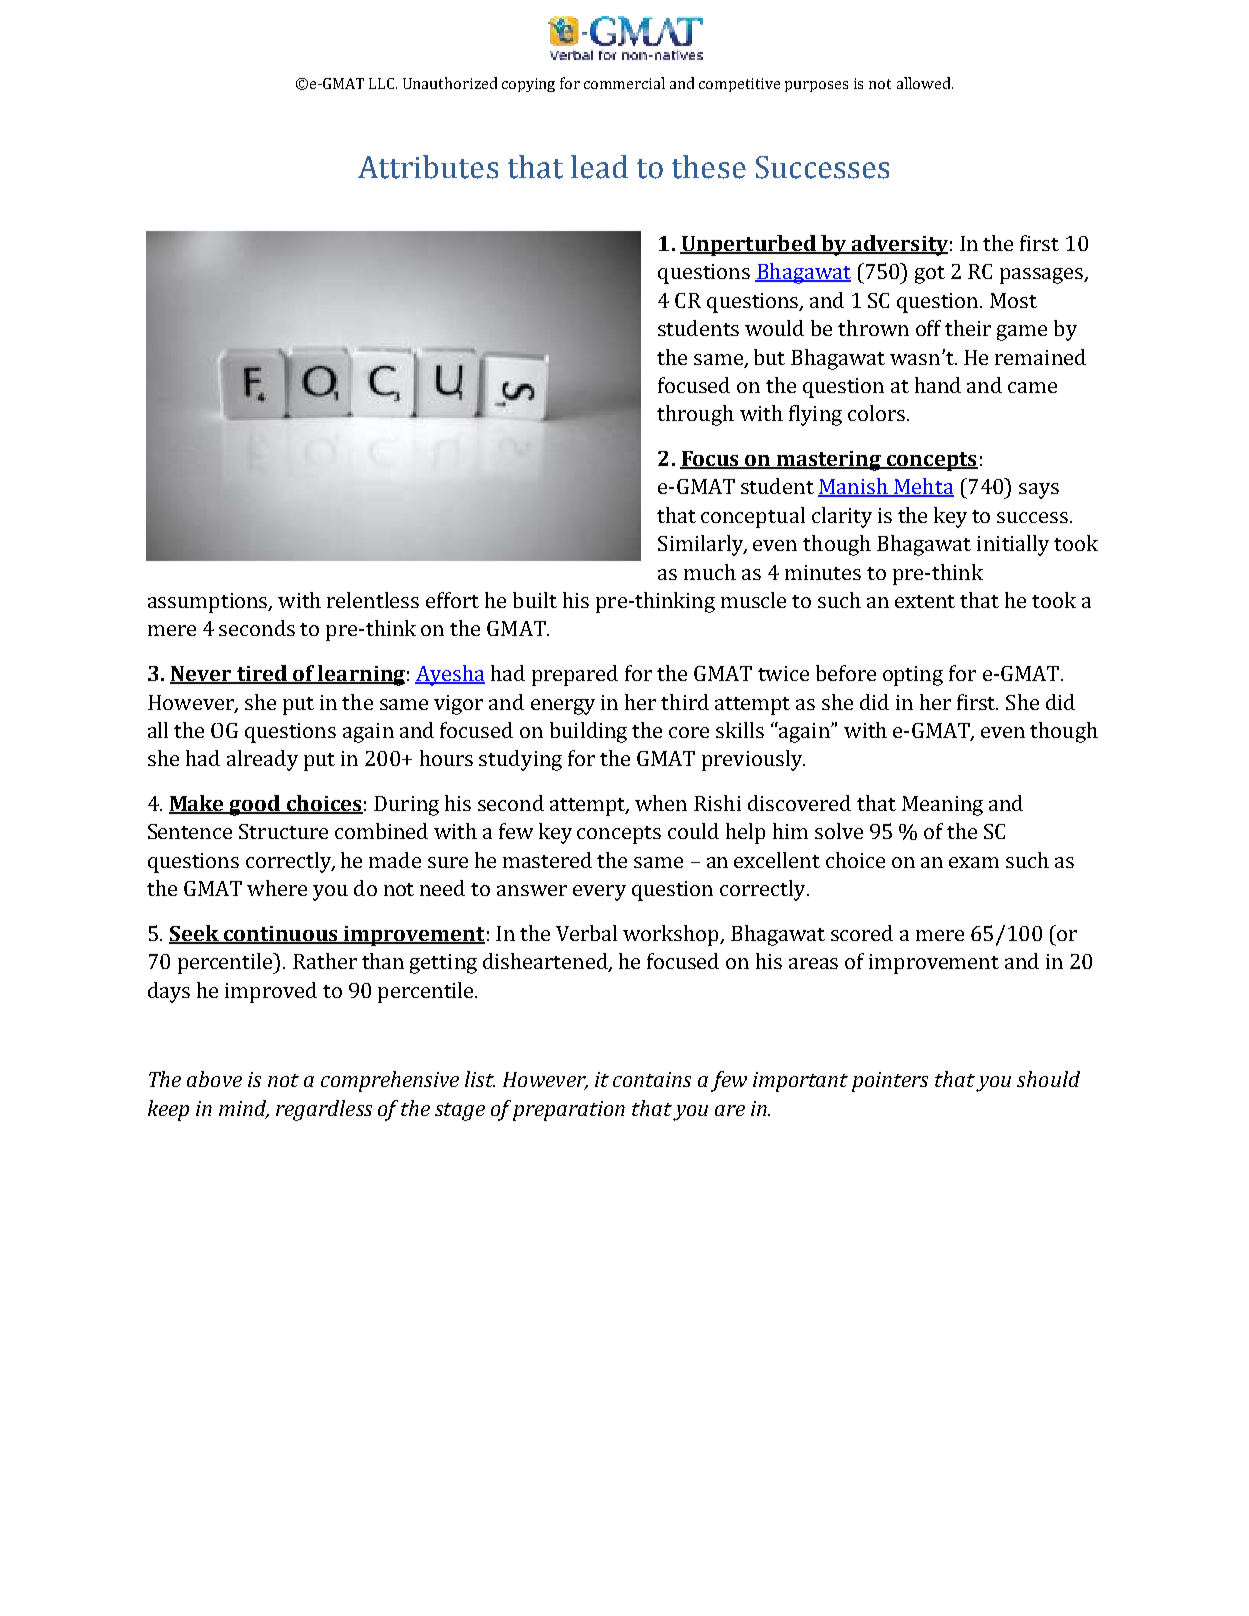 Image resolution: width=1249 pixels, height=1616 pixels. Describe the element at coordinates (244, 1109) in the screenshot. I see `mind` at that location.
